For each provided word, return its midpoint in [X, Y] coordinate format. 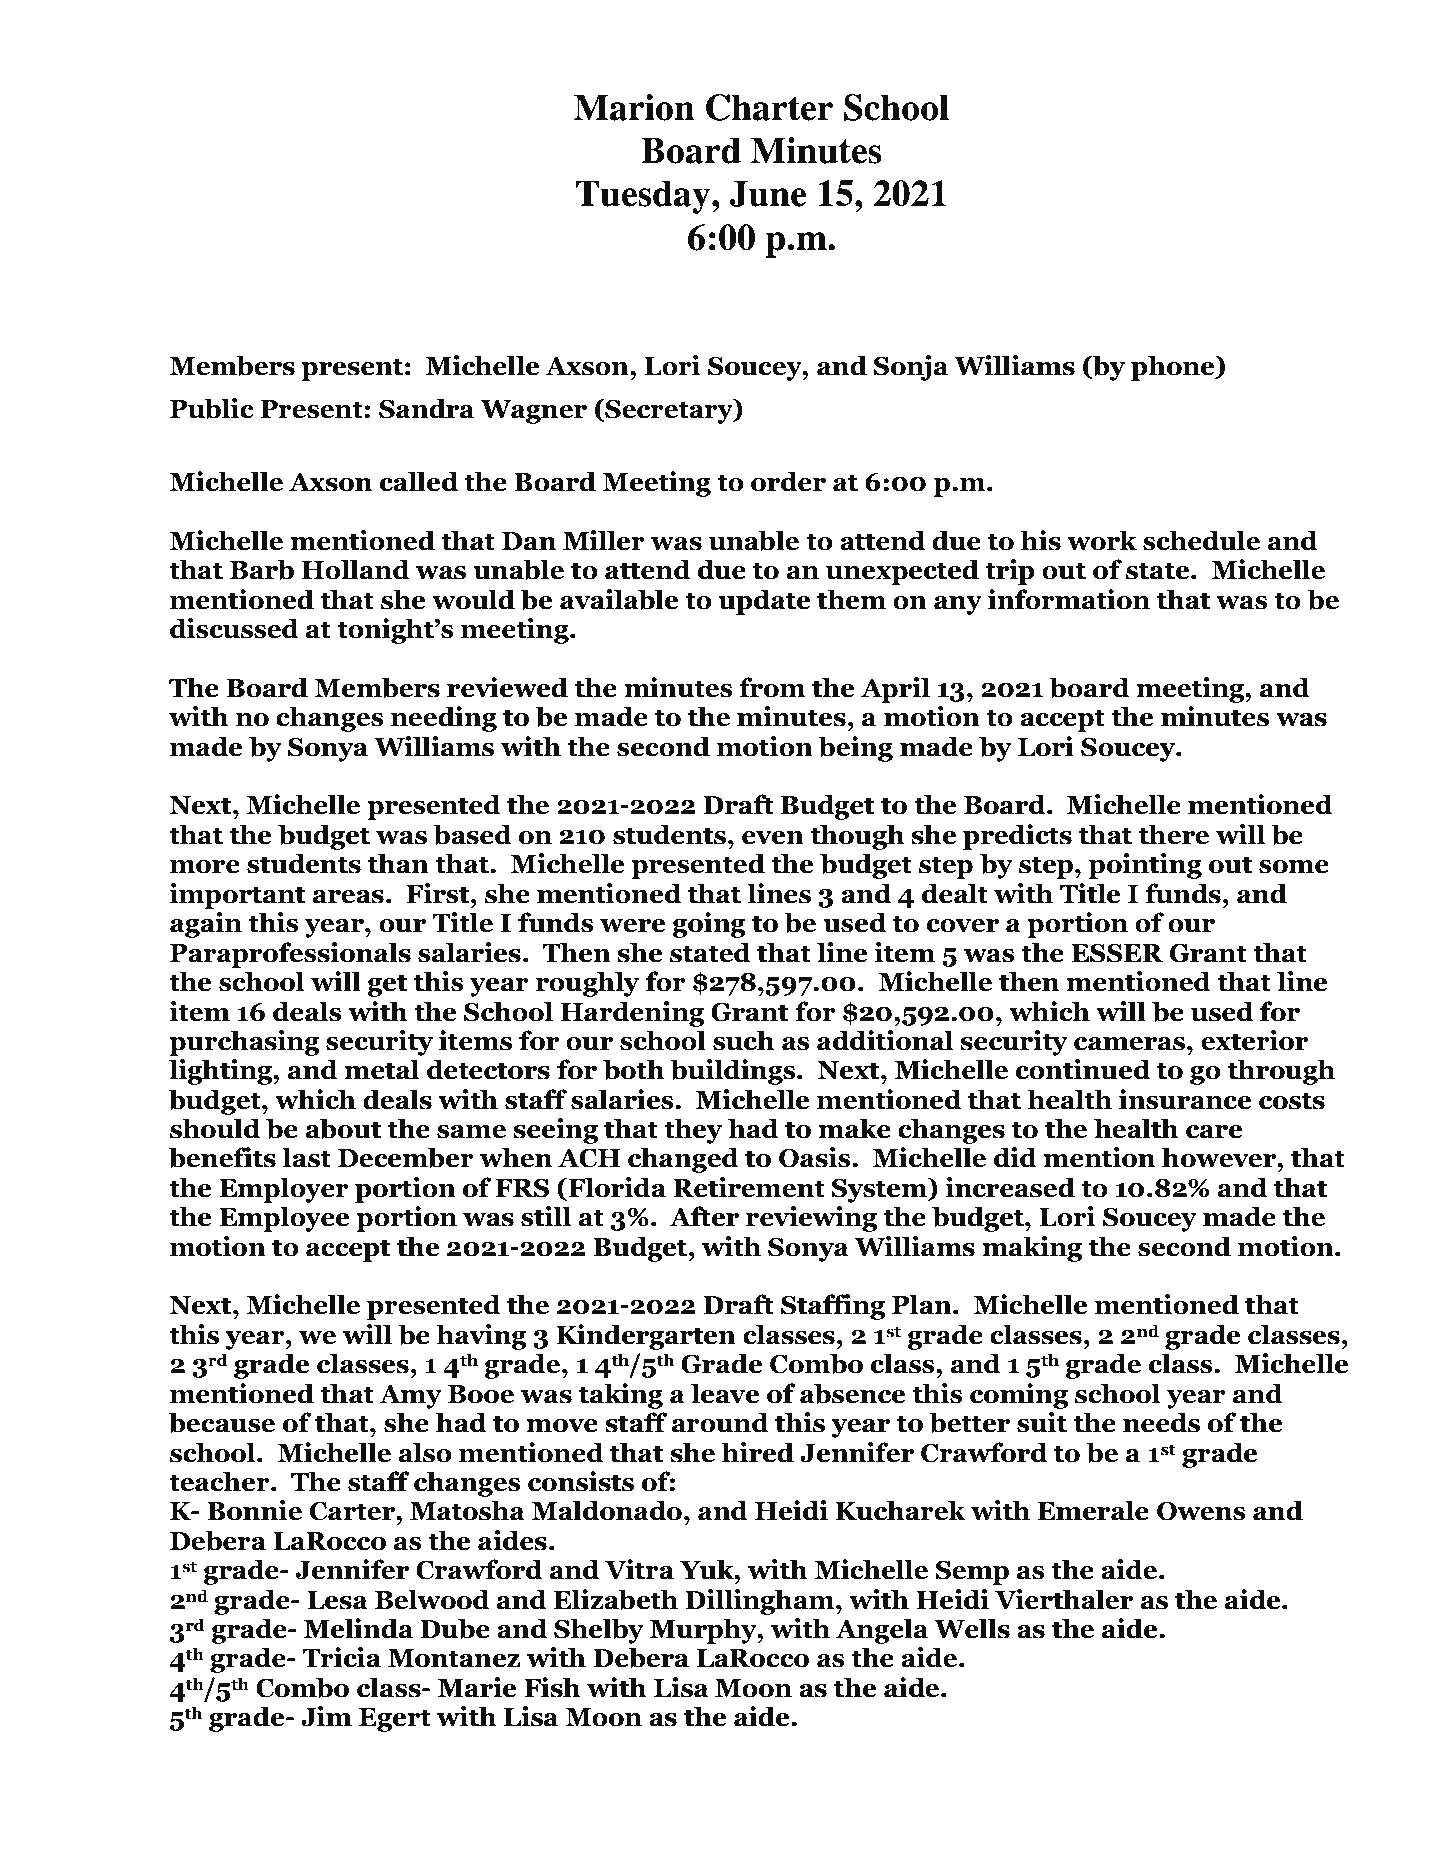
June [767, 193]
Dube [455, 1628]
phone [1174, 368]
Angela [882, 1631]
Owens [1201, 1511]
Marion [634, 107]
